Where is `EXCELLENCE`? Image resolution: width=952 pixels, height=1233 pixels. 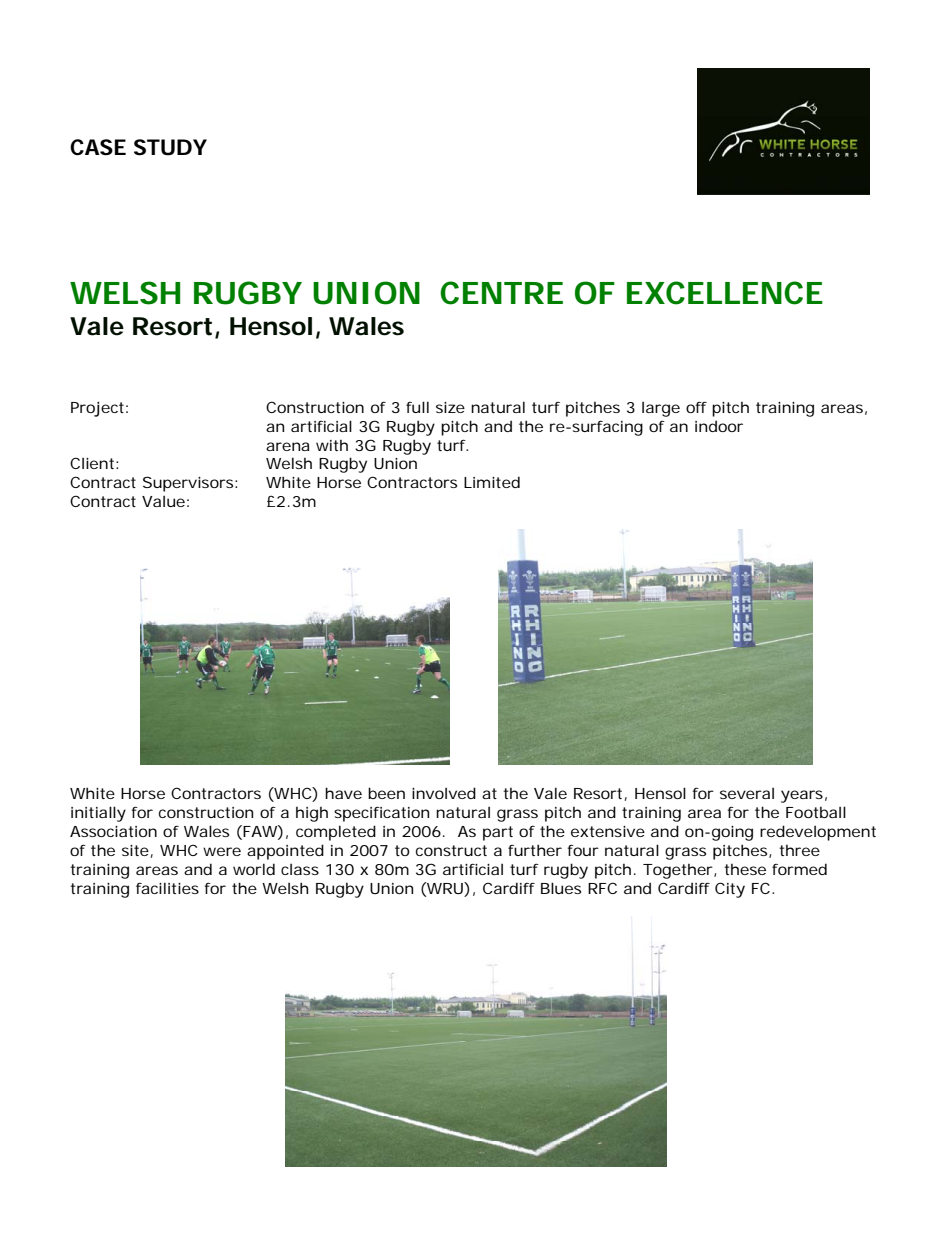
EXCELLENCE is located at coordinates (725, 293).
